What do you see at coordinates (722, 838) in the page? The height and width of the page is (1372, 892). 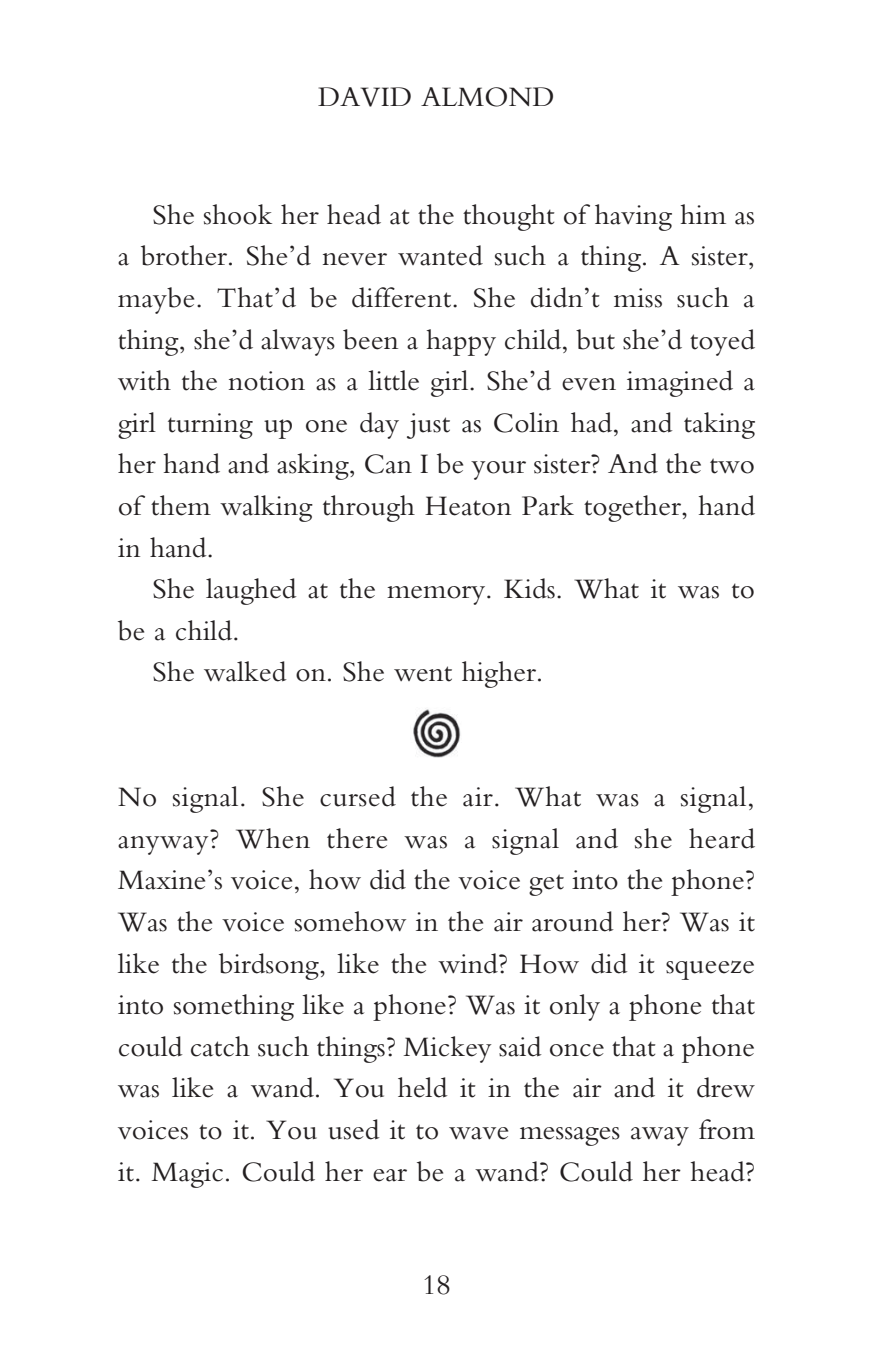 I see `heard` at bounding box center [722, 838].
